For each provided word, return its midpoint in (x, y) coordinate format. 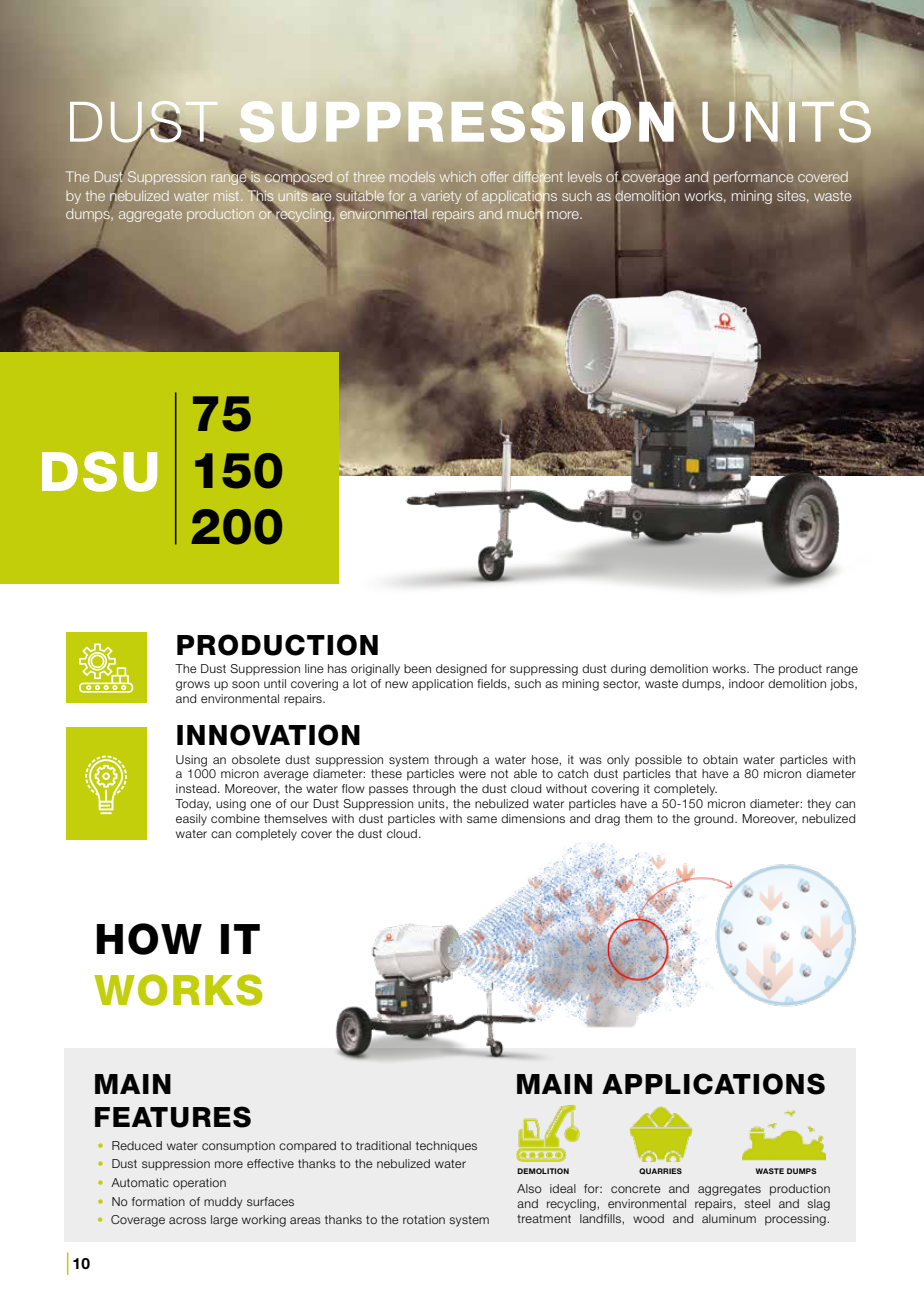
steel (757, 1203)
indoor (746, 683)
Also (529, 1188)
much (525, 214)
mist (228, 196)
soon (245, 684)
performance (754, 178)
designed (461, 670)
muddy (223, 1203)
